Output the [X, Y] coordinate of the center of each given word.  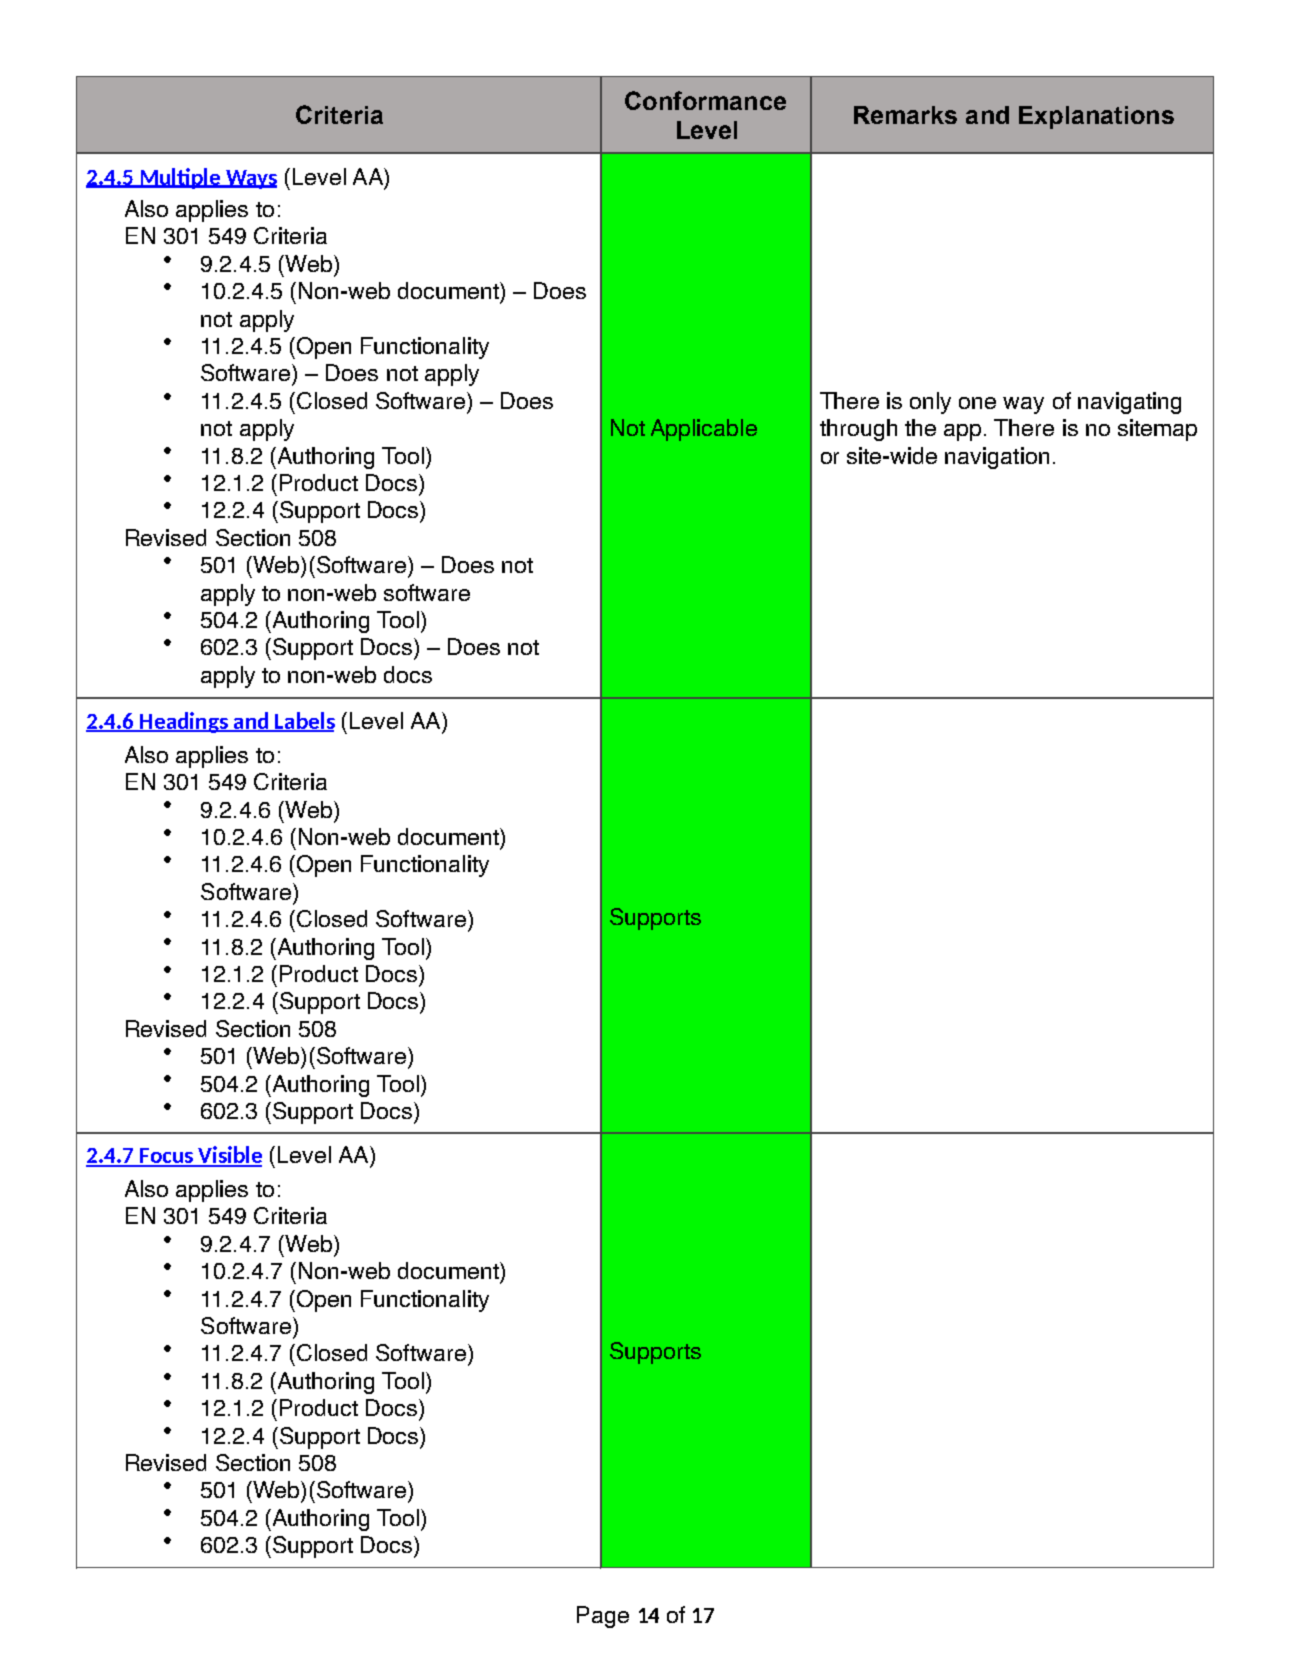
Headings [184, 722]
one [977, 403]
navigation [997, 458]
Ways [250, 179]
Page [603, 1617]
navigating [1129, 403]
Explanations [1096, 117]
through [858, 430]
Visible [229, 1156]
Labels [304, 722]
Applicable [704, 430]
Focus [166, 1157]
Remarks [905, 115]
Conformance [705, 100]
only [930, 403]
